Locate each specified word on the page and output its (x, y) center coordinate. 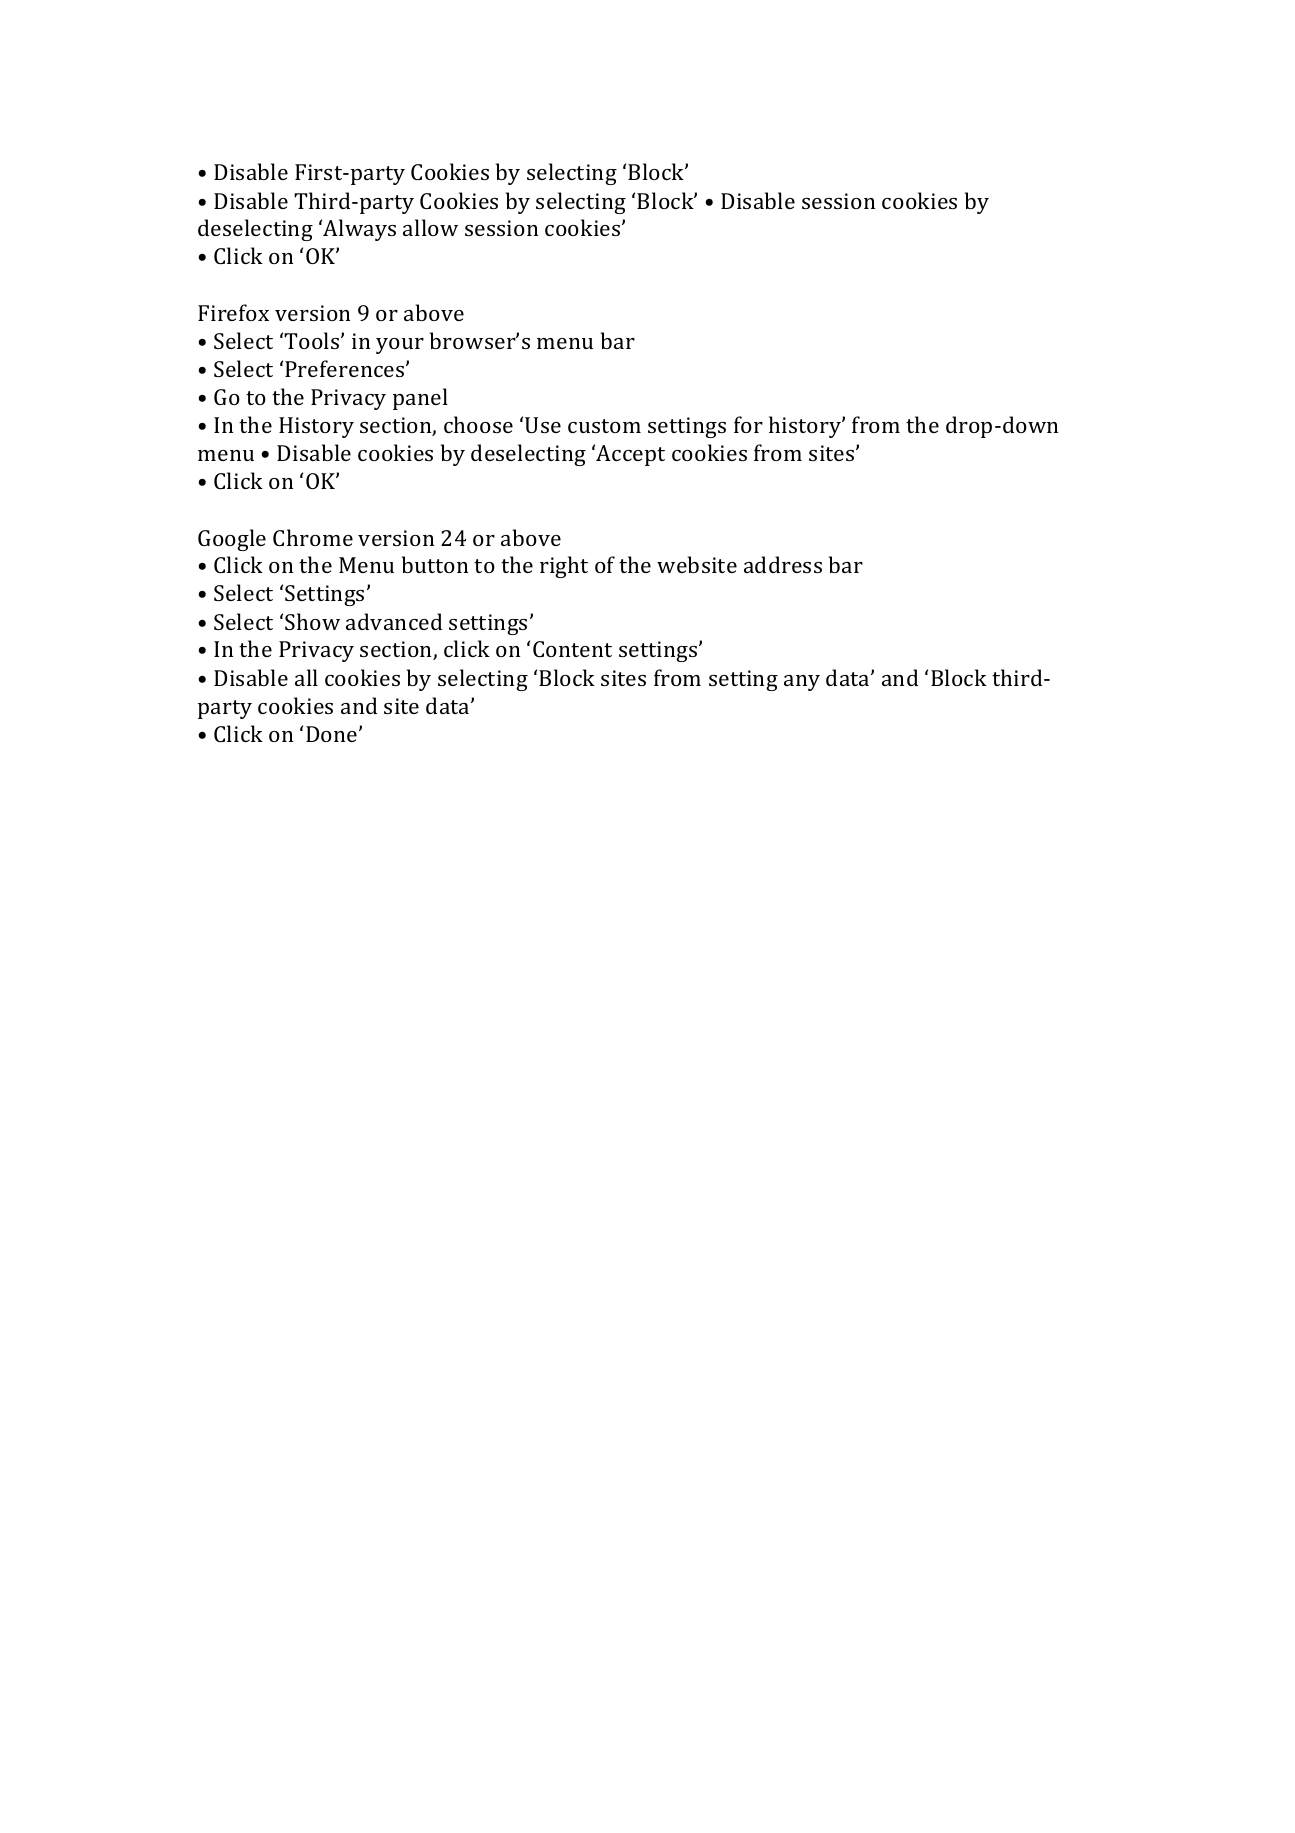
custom (604, 426)
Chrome (313, 537)
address (783, 564)
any (802, 683)
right (564, 567)
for (748, 424)
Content (572, 649)
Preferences (346, 368)
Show (312, 621)
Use (543, 425)
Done (333, 734)
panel (420, 399)
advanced (394, 621)
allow (430, 227)
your (400, 346)
